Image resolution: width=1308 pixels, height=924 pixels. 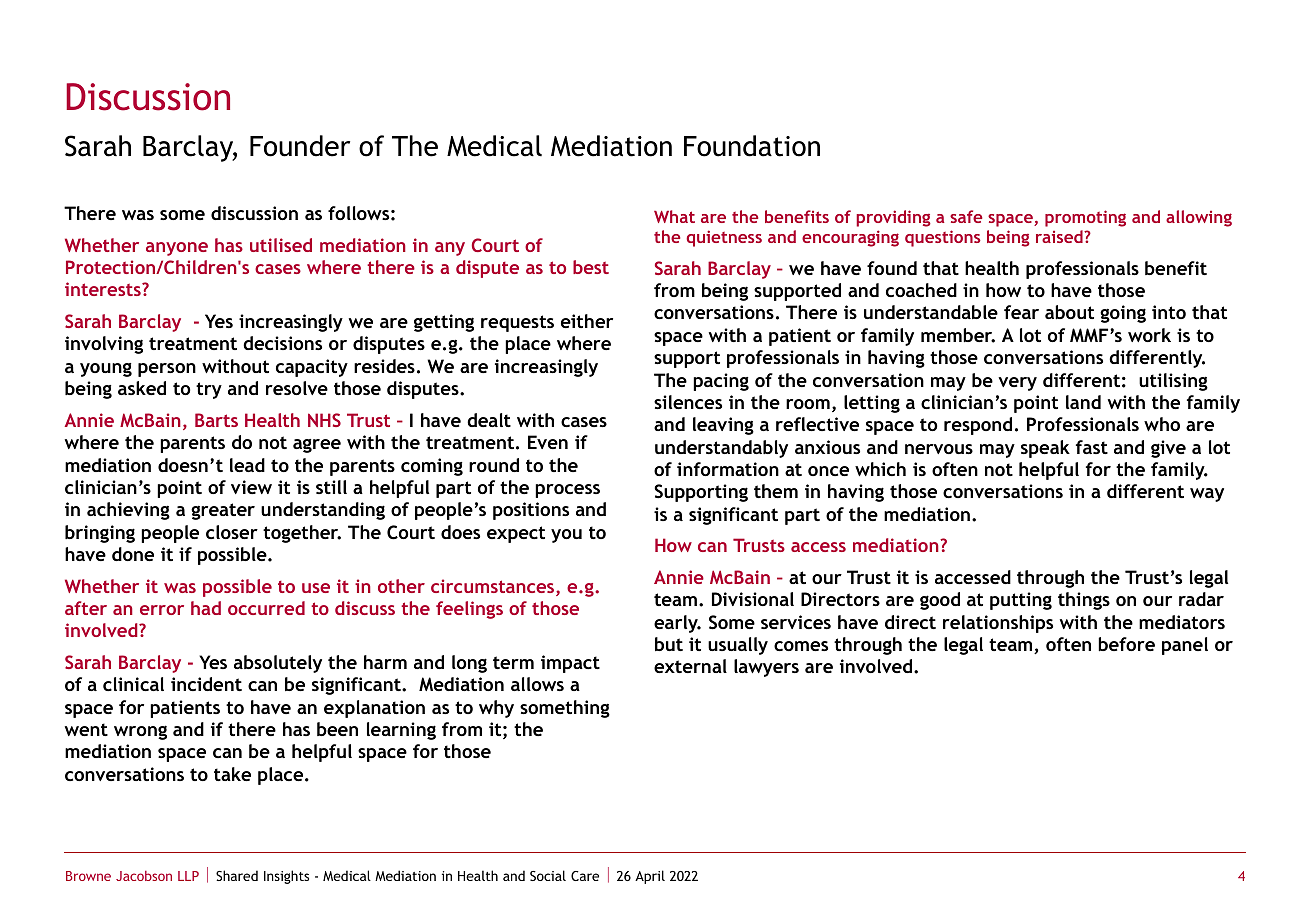 What do you see at coordinates (1084, 601) in the screenshot?
I see `things` at bounding box center [1084, 601].
